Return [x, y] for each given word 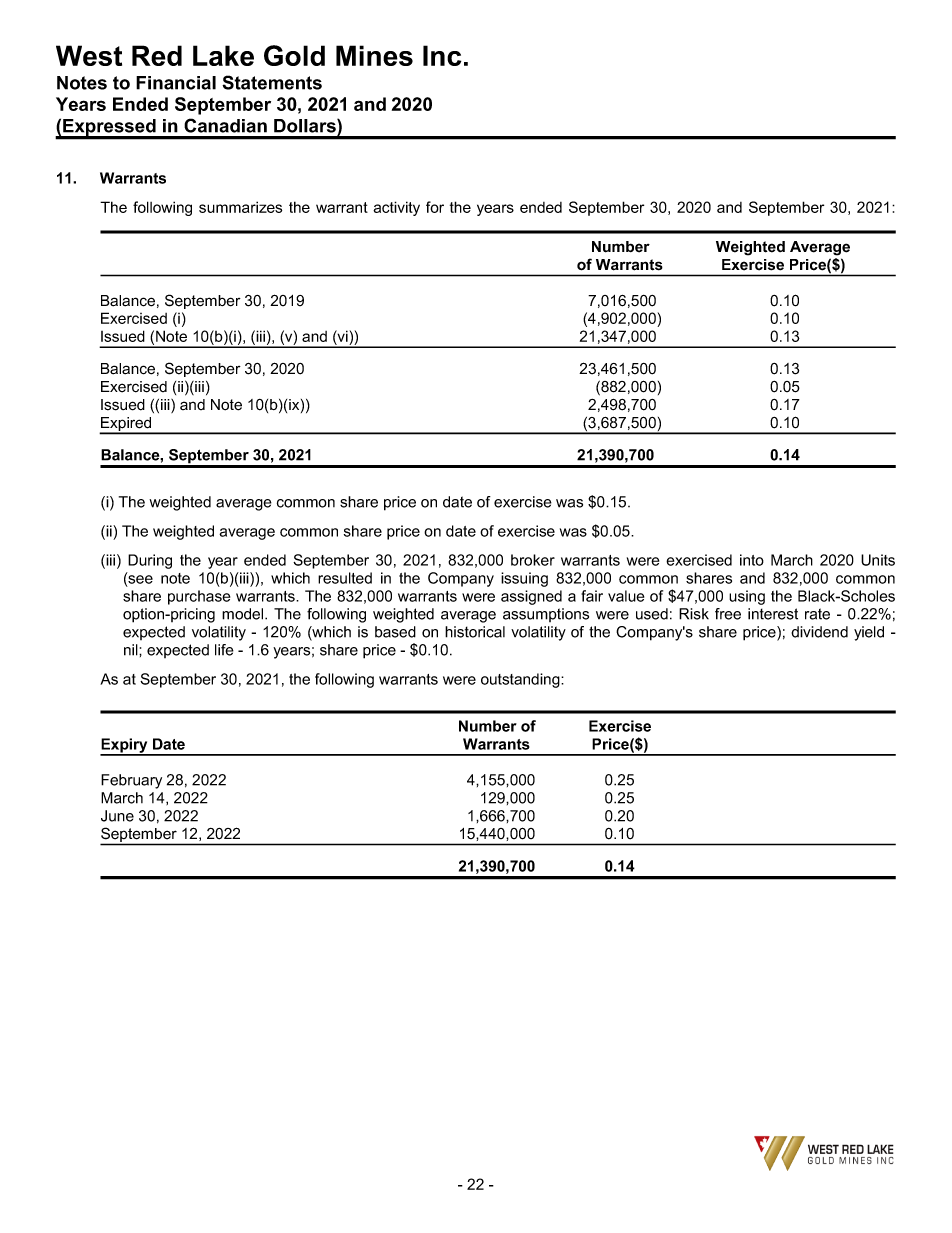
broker [533, 560]
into [752, 560]
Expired [126, 425]
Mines [374, 55]
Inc [442, 55]
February [131, 781]
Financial [176, 83]
